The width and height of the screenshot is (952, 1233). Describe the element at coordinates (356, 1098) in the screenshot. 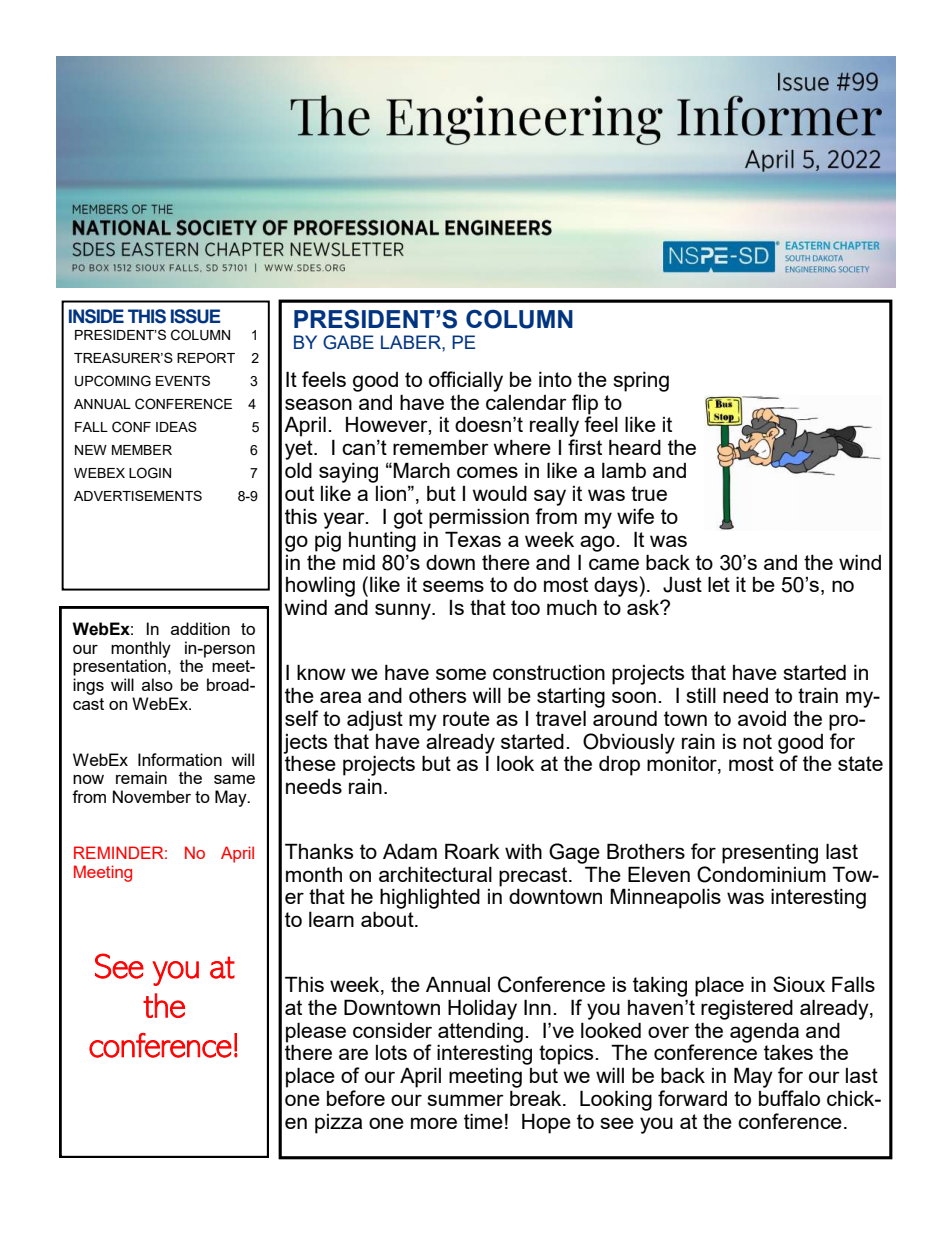

I see `before` at that location.
